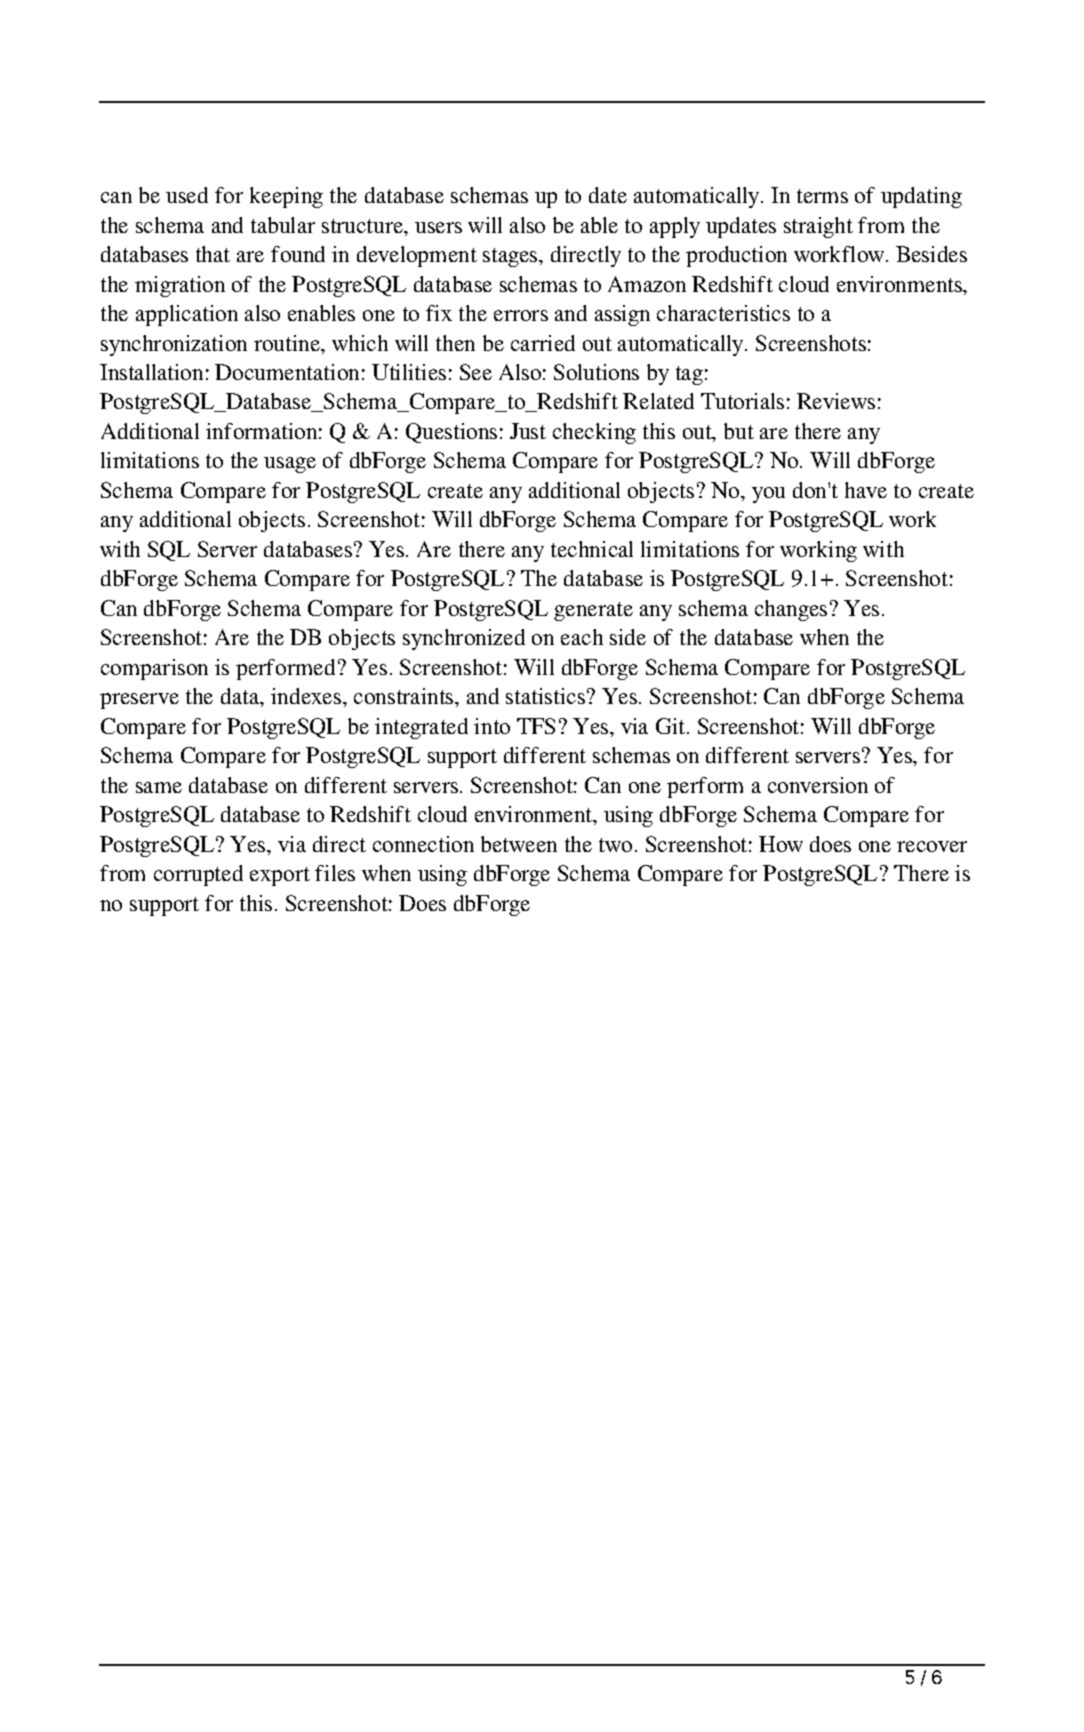  What do you see at coordinates (511, 257) in the page?
I see `stages` at bounding box center [511, 257].
